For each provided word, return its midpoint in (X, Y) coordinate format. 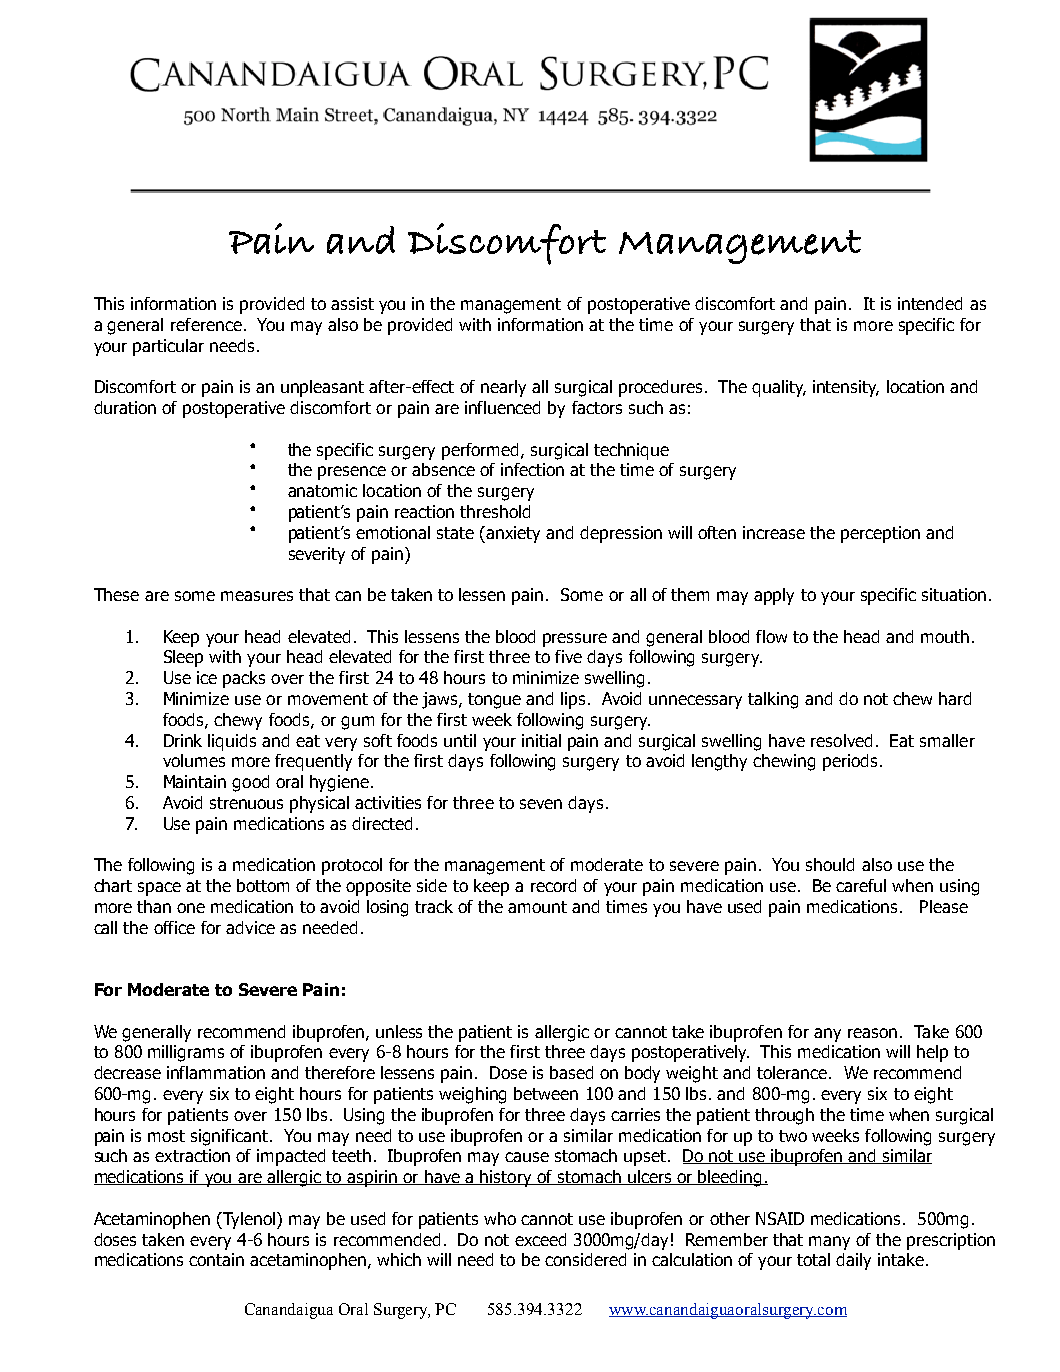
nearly (503, 388)
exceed (540, 1239)
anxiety (513, 534)
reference (206, 324)
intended (930, 303)
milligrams (186, 1053)
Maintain (195, 781)
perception (880, 534)
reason (872, 1033)
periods (850, 762)
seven (541, 804)
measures (257, 596)
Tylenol (249, 1220)
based (571, 1072)
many (829, 1243)
